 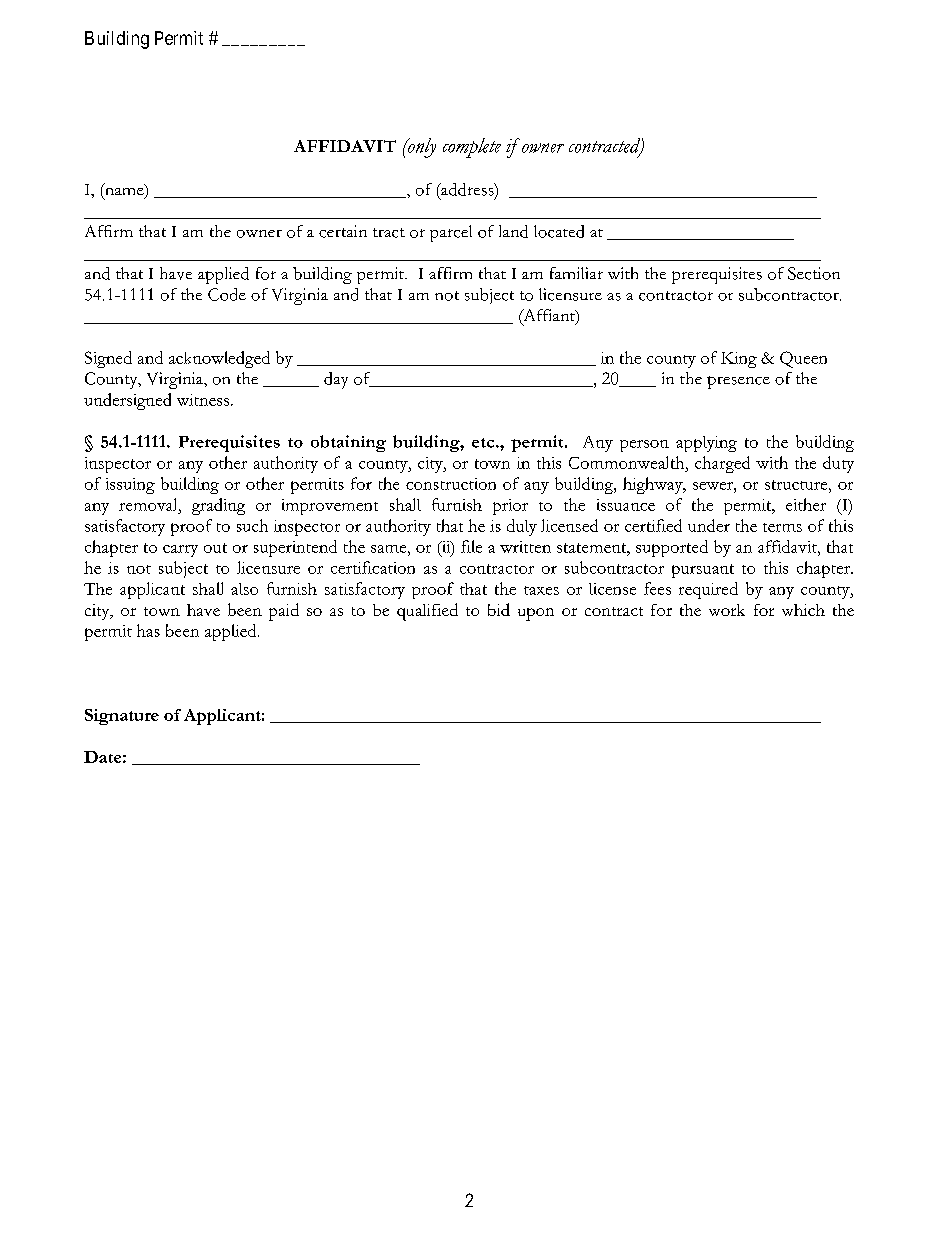 I want to click on out, so click(x=215, y=548).
